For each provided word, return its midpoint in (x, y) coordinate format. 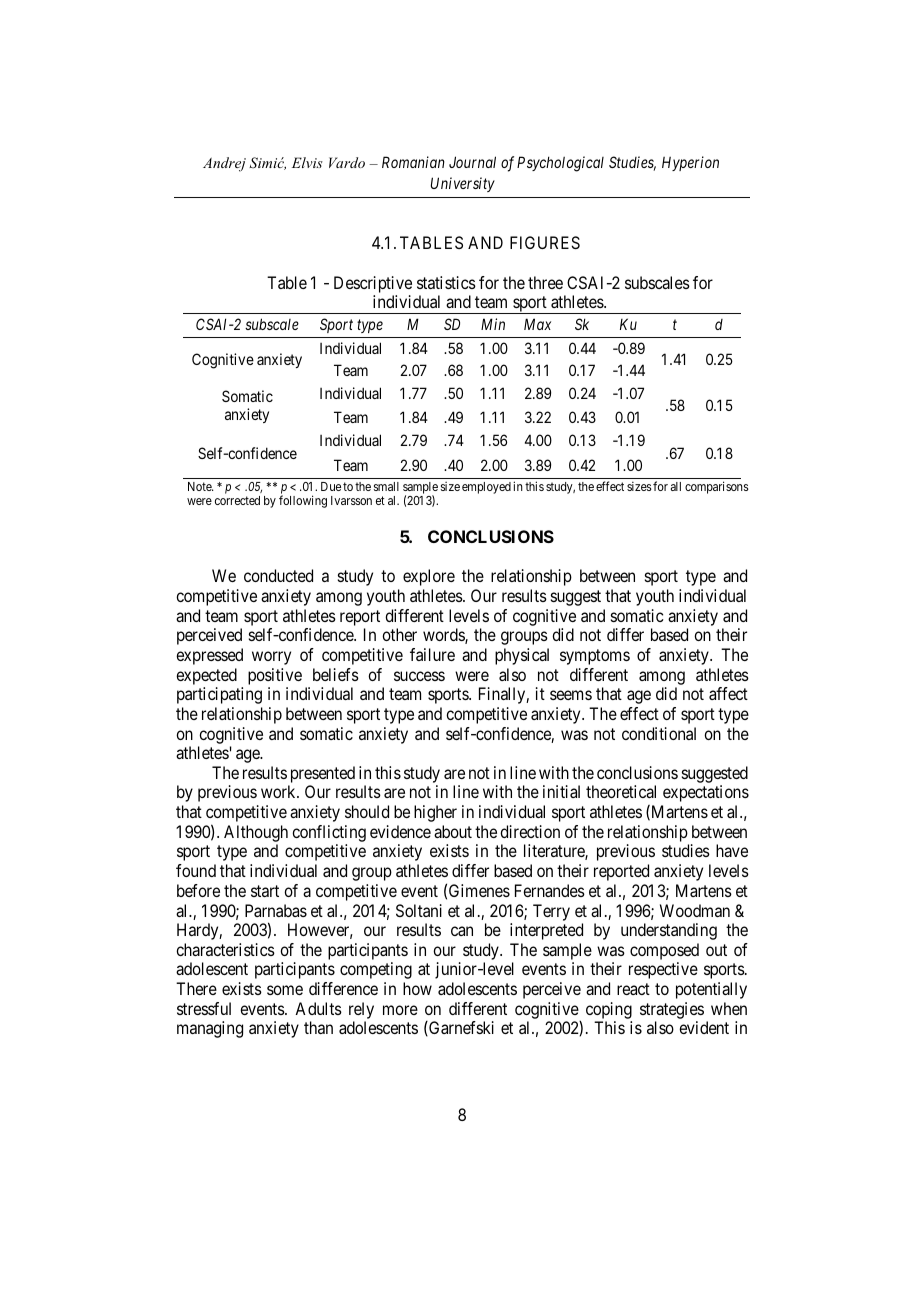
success (419, 676)
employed (486, 488)
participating (219, 695)
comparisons (717, 487)
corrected (237, 500)
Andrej (224, 164)
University (463, 184)
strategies (672, 1010)
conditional (659, 733)
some (285, 990)
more (400, 1010)
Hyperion (690, 163)
